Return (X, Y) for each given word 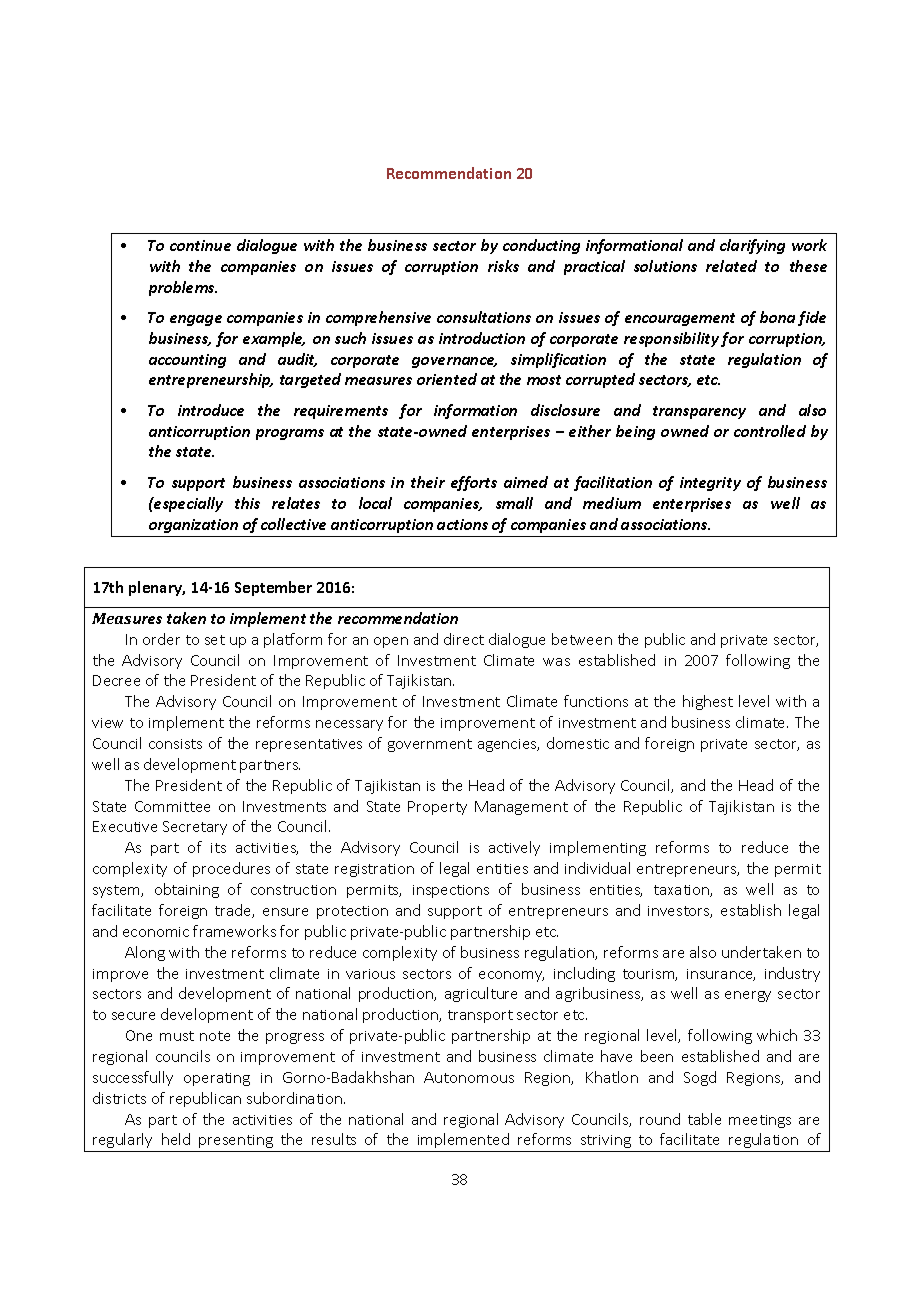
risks (503, 266)
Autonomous (469, 1077)
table (704, 1119)
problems (183, 288)
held (176, 1139)
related (731, 266)
